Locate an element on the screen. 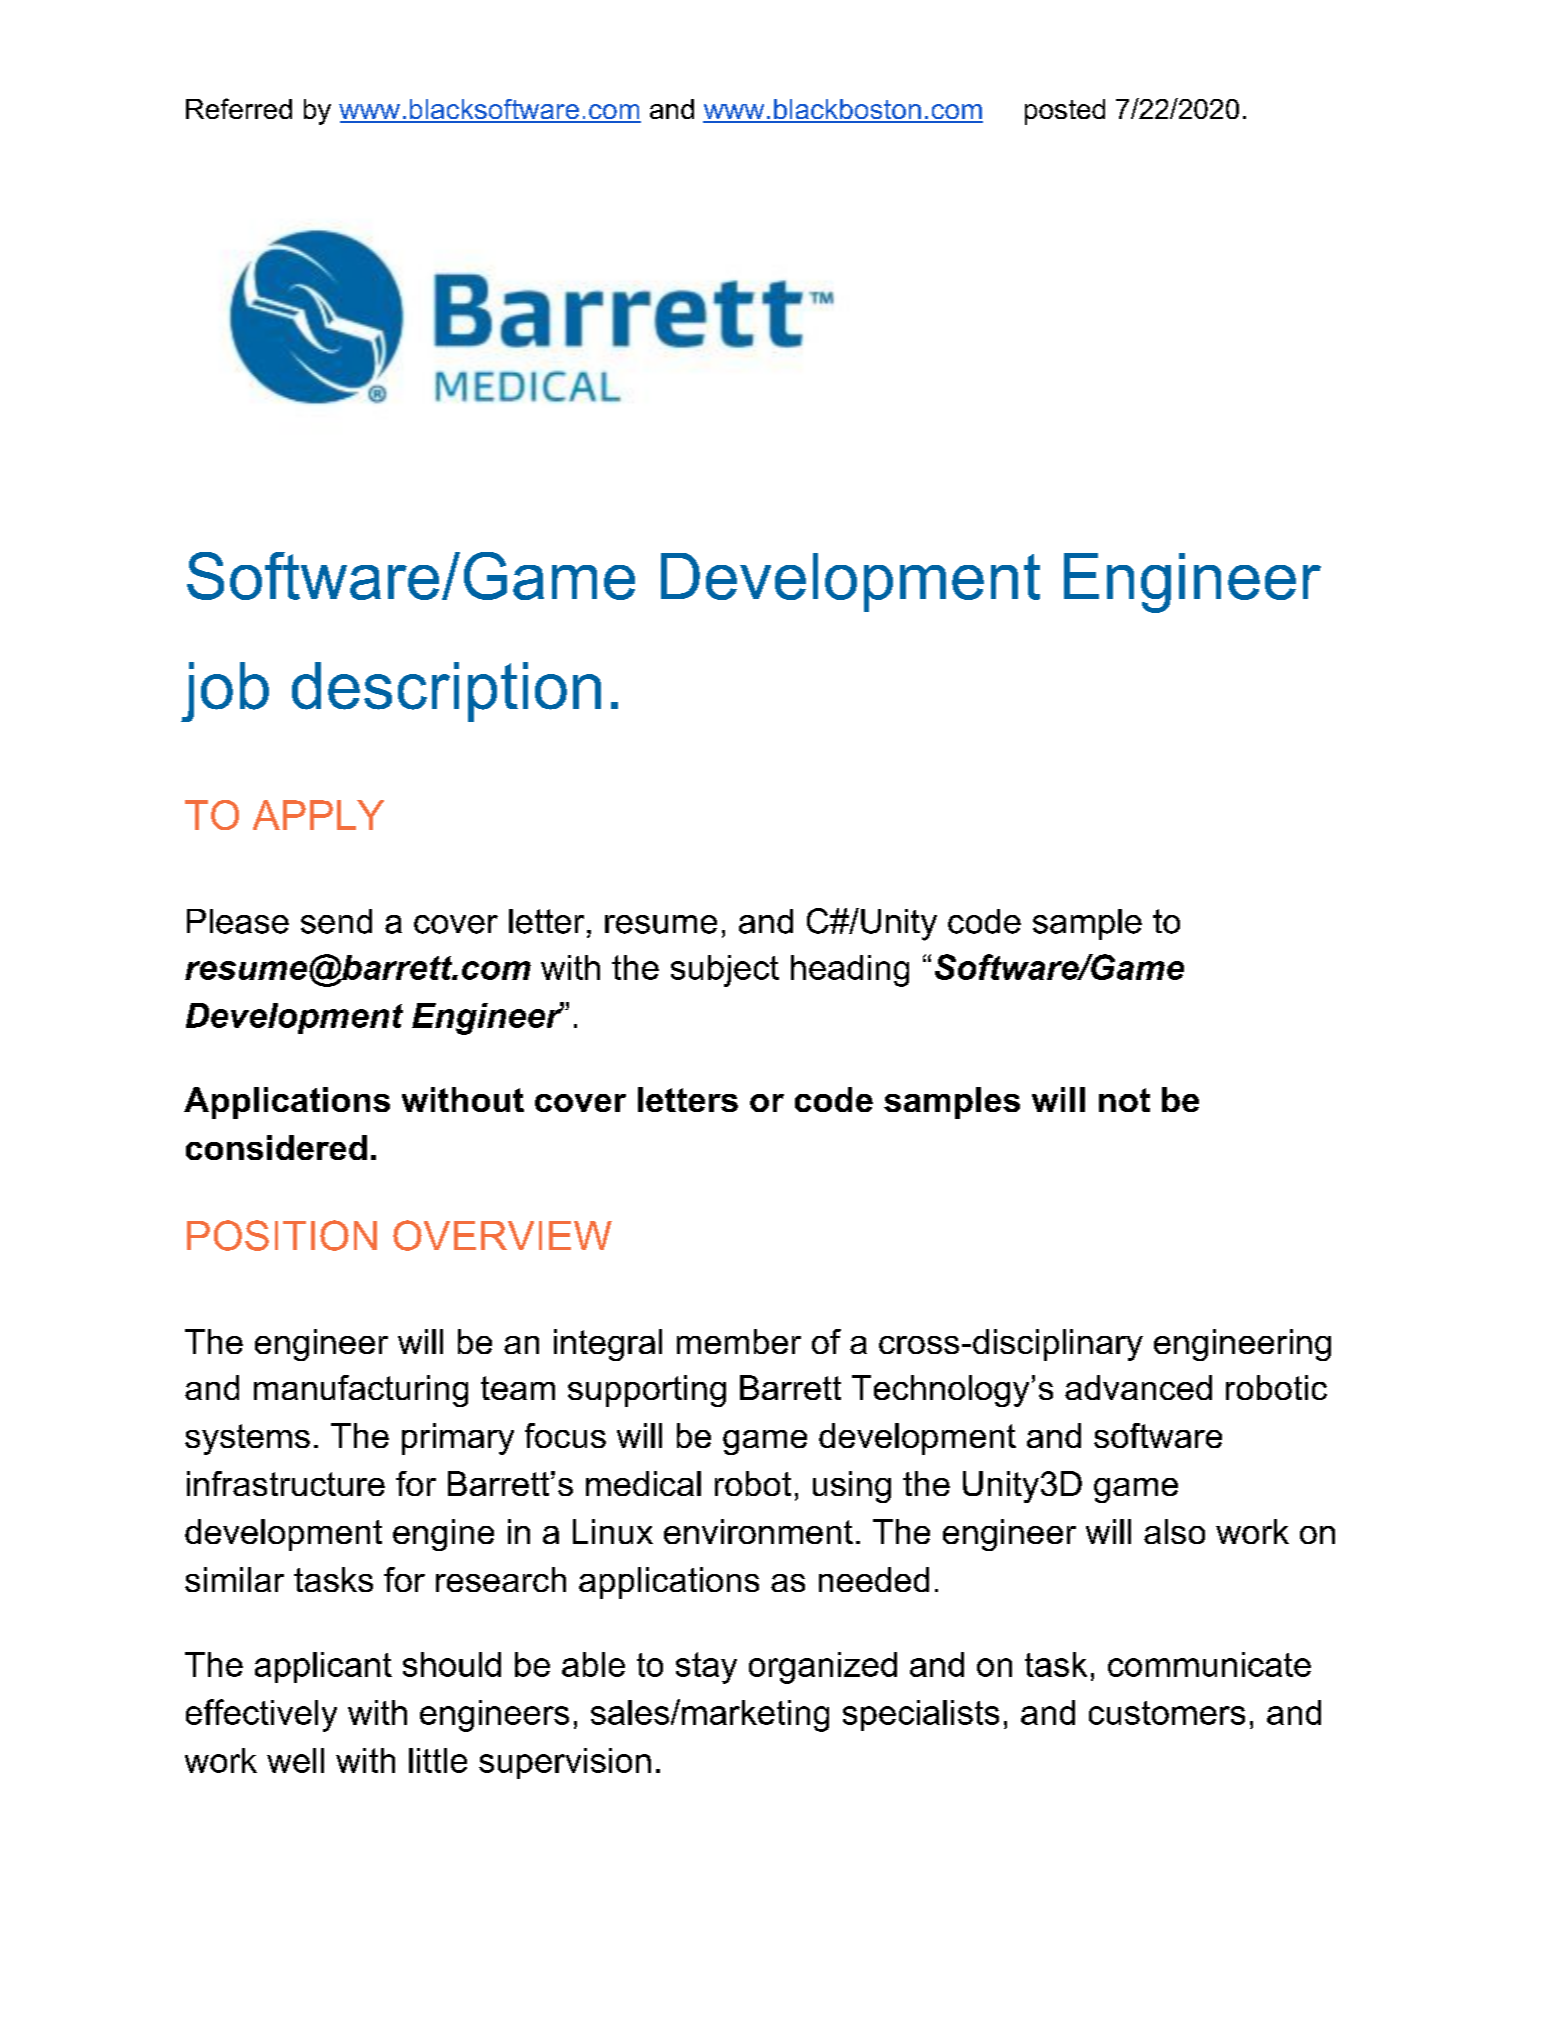 The width and height of the screenshot is (1567, 2028). not is located at coordinates (1124, 1100).
